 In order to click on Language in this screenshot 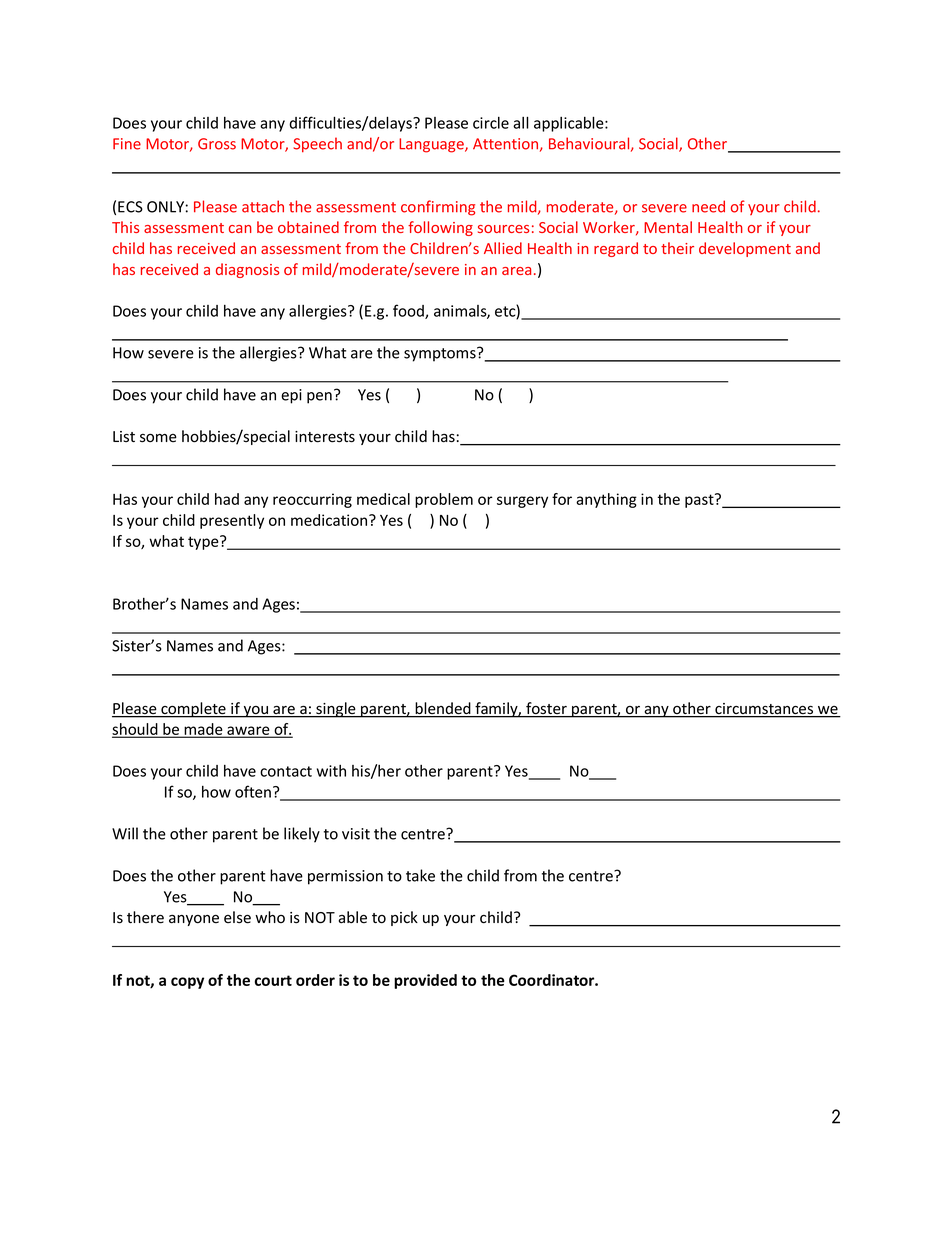, I will do `click(432, 145)`.
